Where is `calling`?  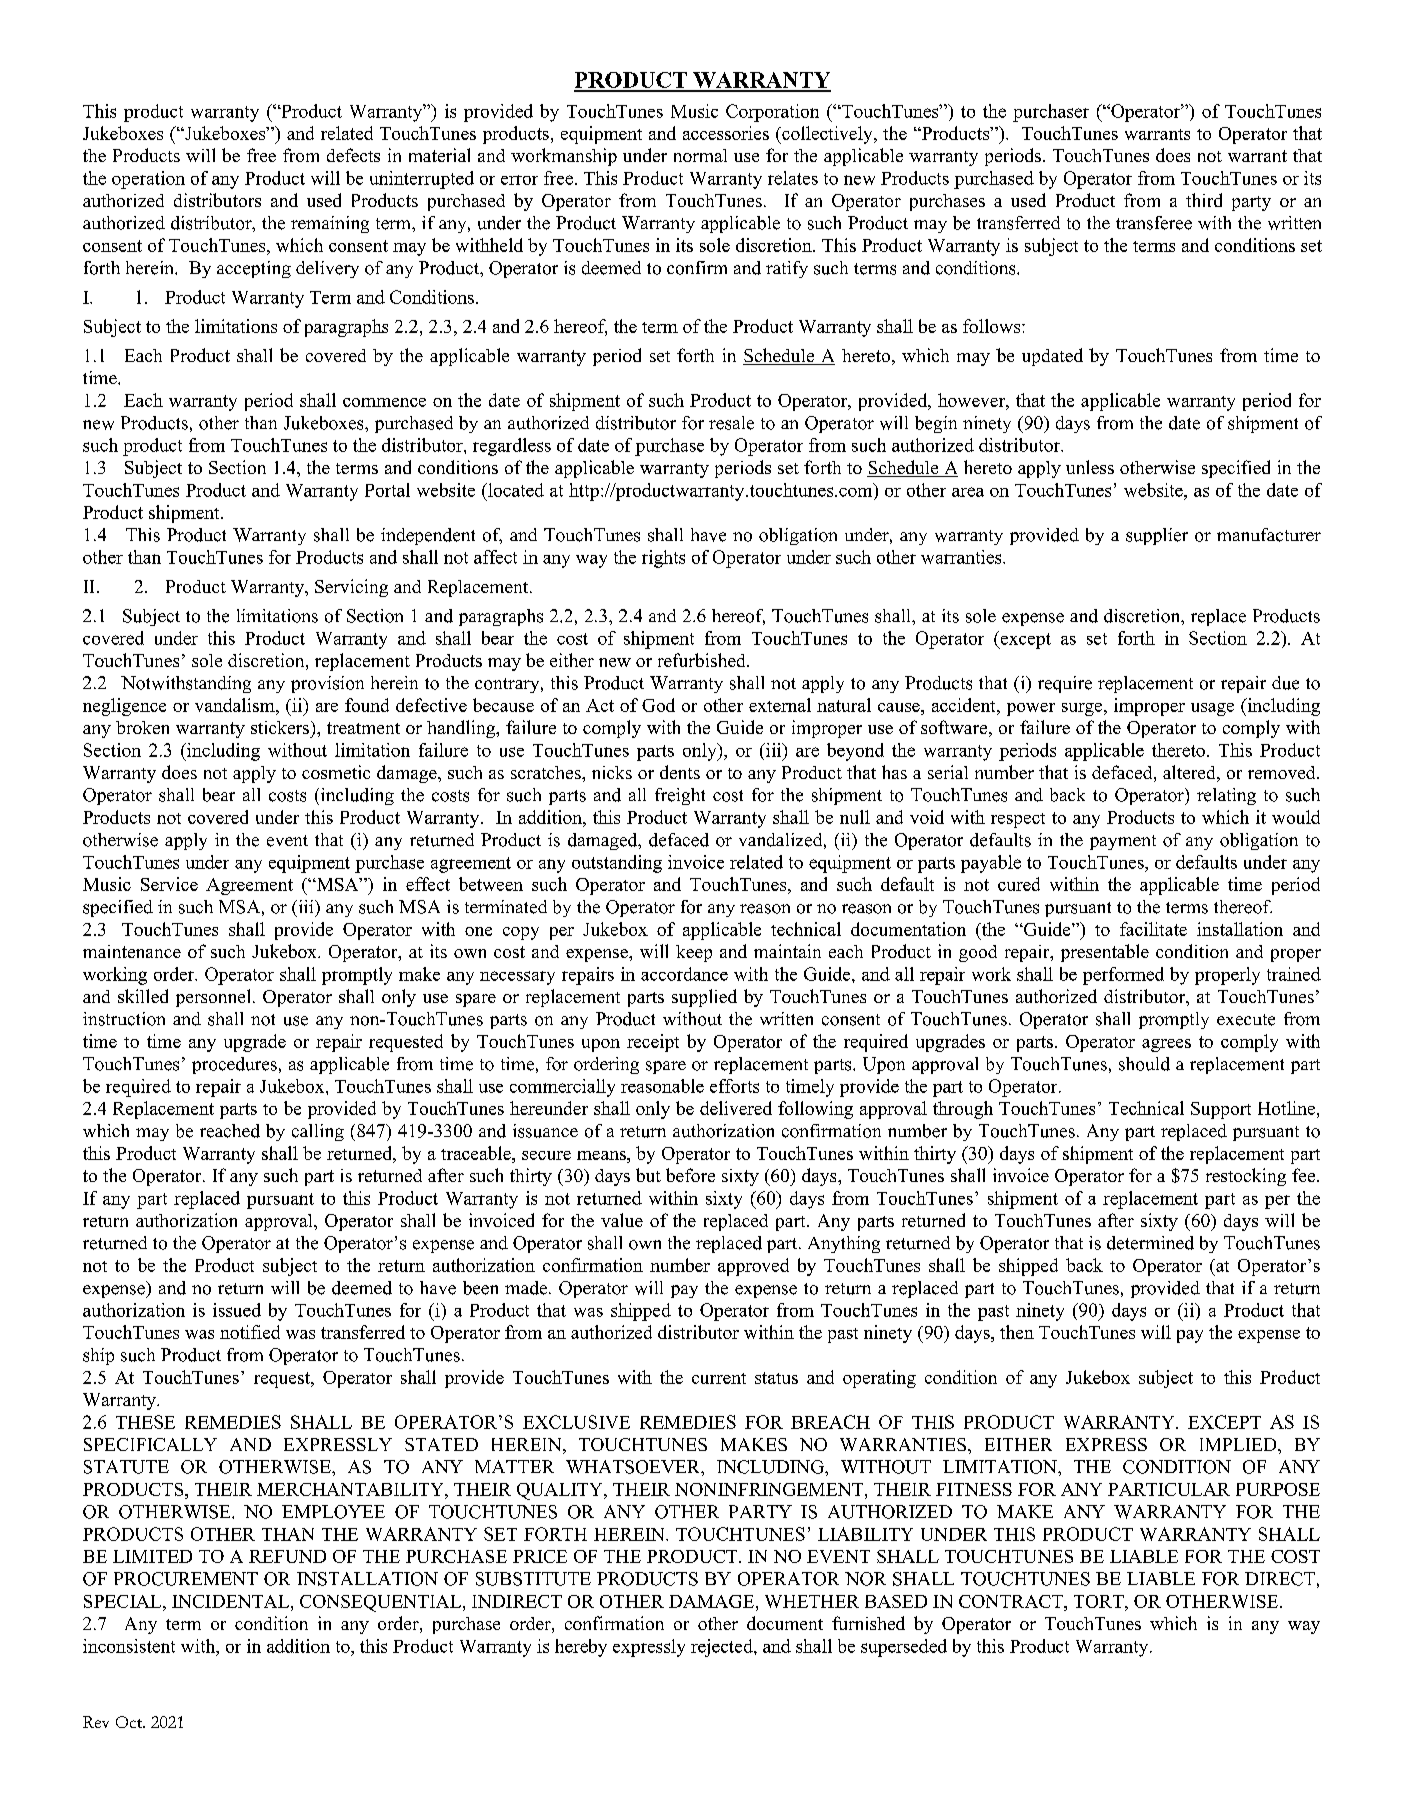 calling is located at coordinates (318, 1132).
